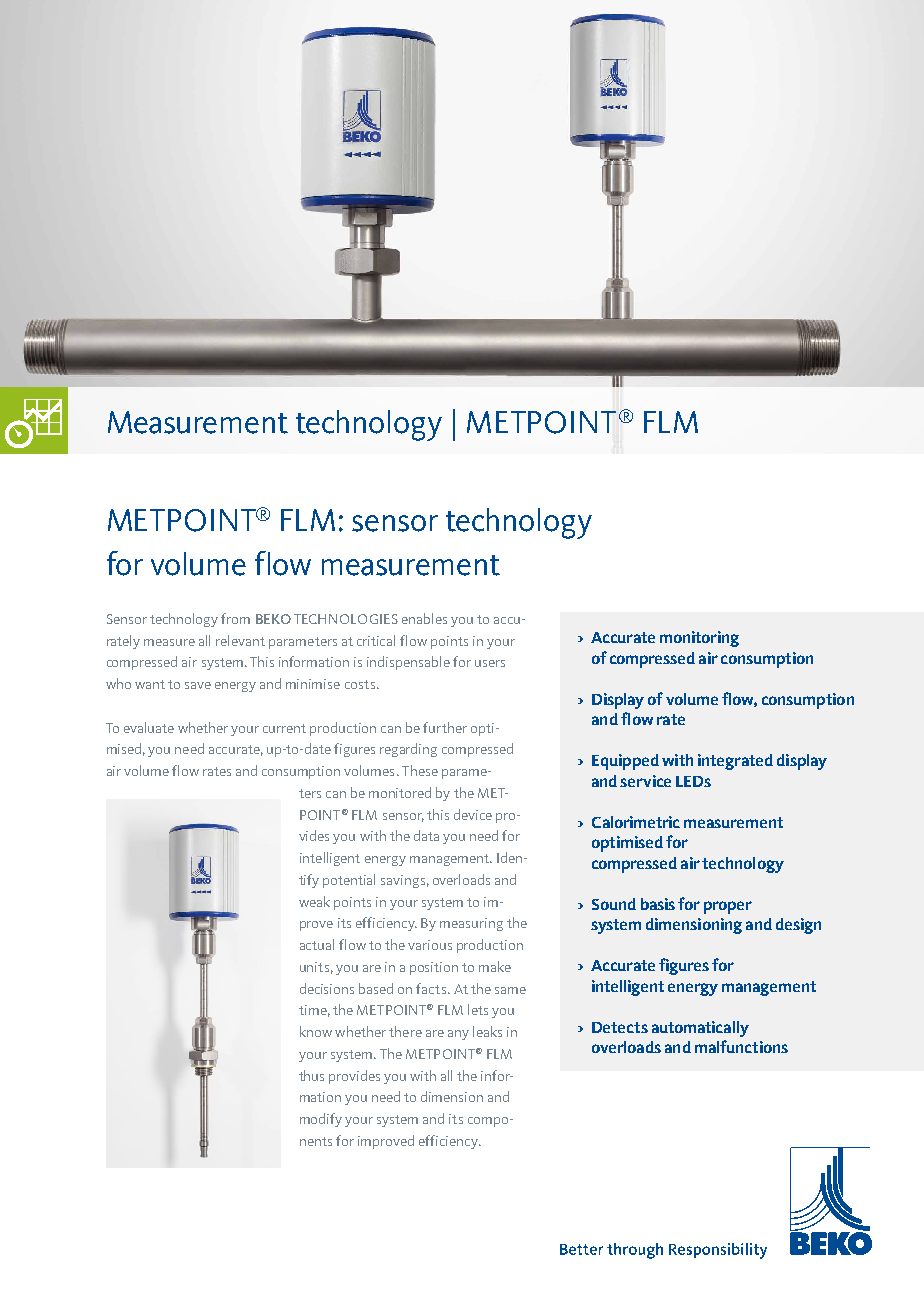  Describe the element at coordinates (311, 1075) in the screenshot. I see `thus` at that location.
